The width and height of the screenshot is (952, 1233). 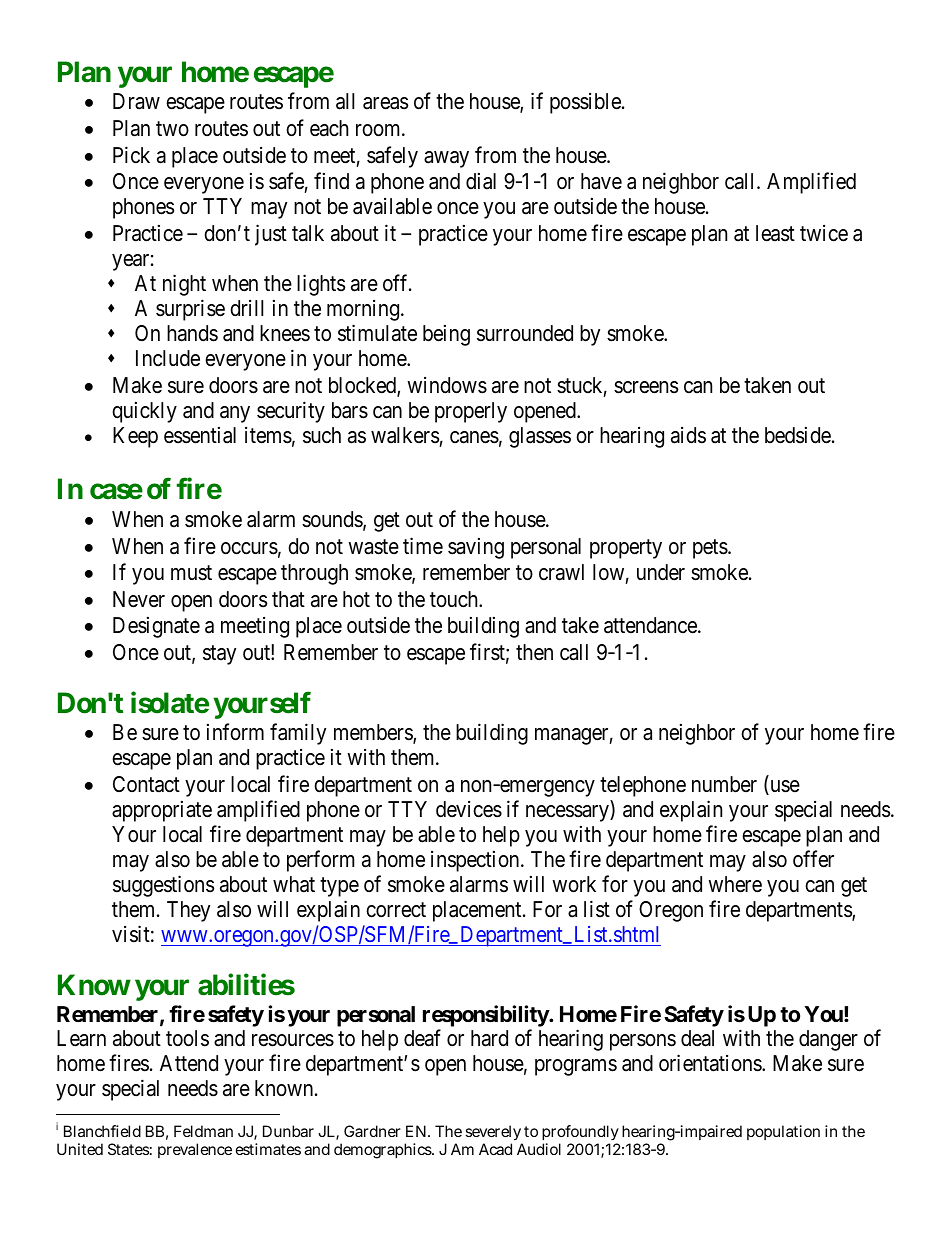 I want to click on essential, so click(x=200, y=435).
